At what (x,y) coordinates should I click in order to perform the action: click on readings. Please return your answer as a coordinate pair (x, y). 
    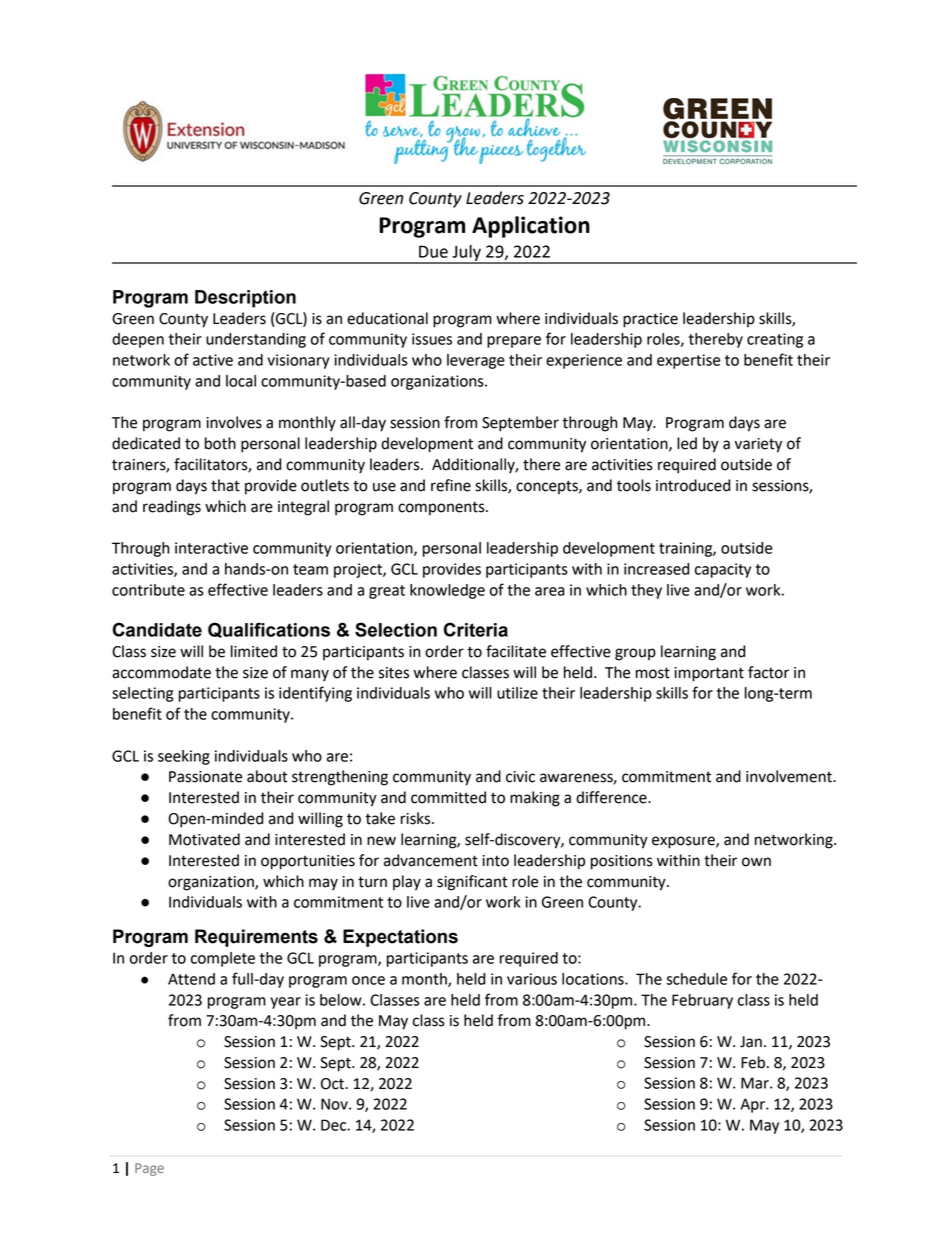
    Looking at the image, I should click on (172, 508).
